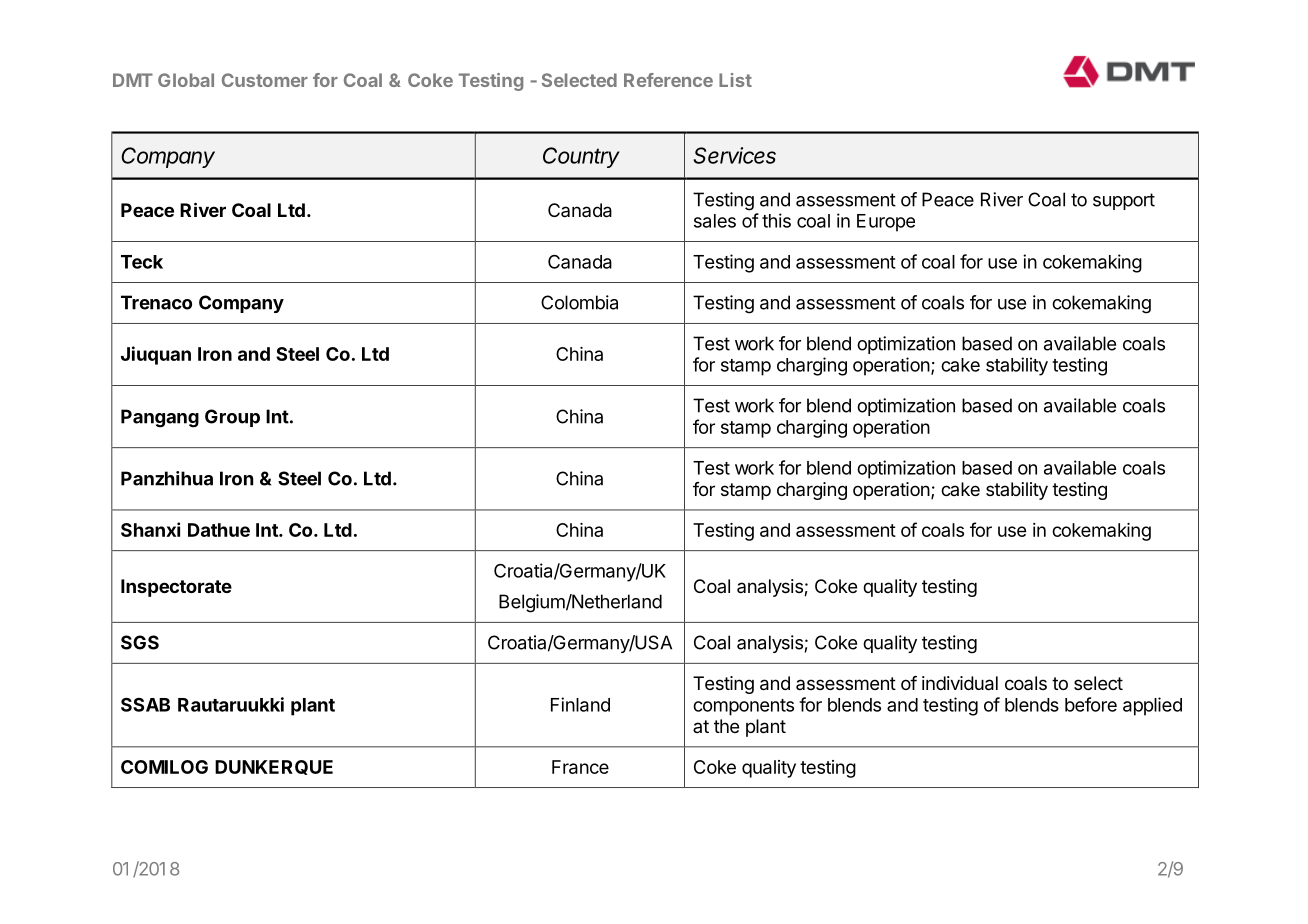  What do you see at coordinates (886, 223) in the screenshot?
I see `Europe` at bounding box center [886, 223].
